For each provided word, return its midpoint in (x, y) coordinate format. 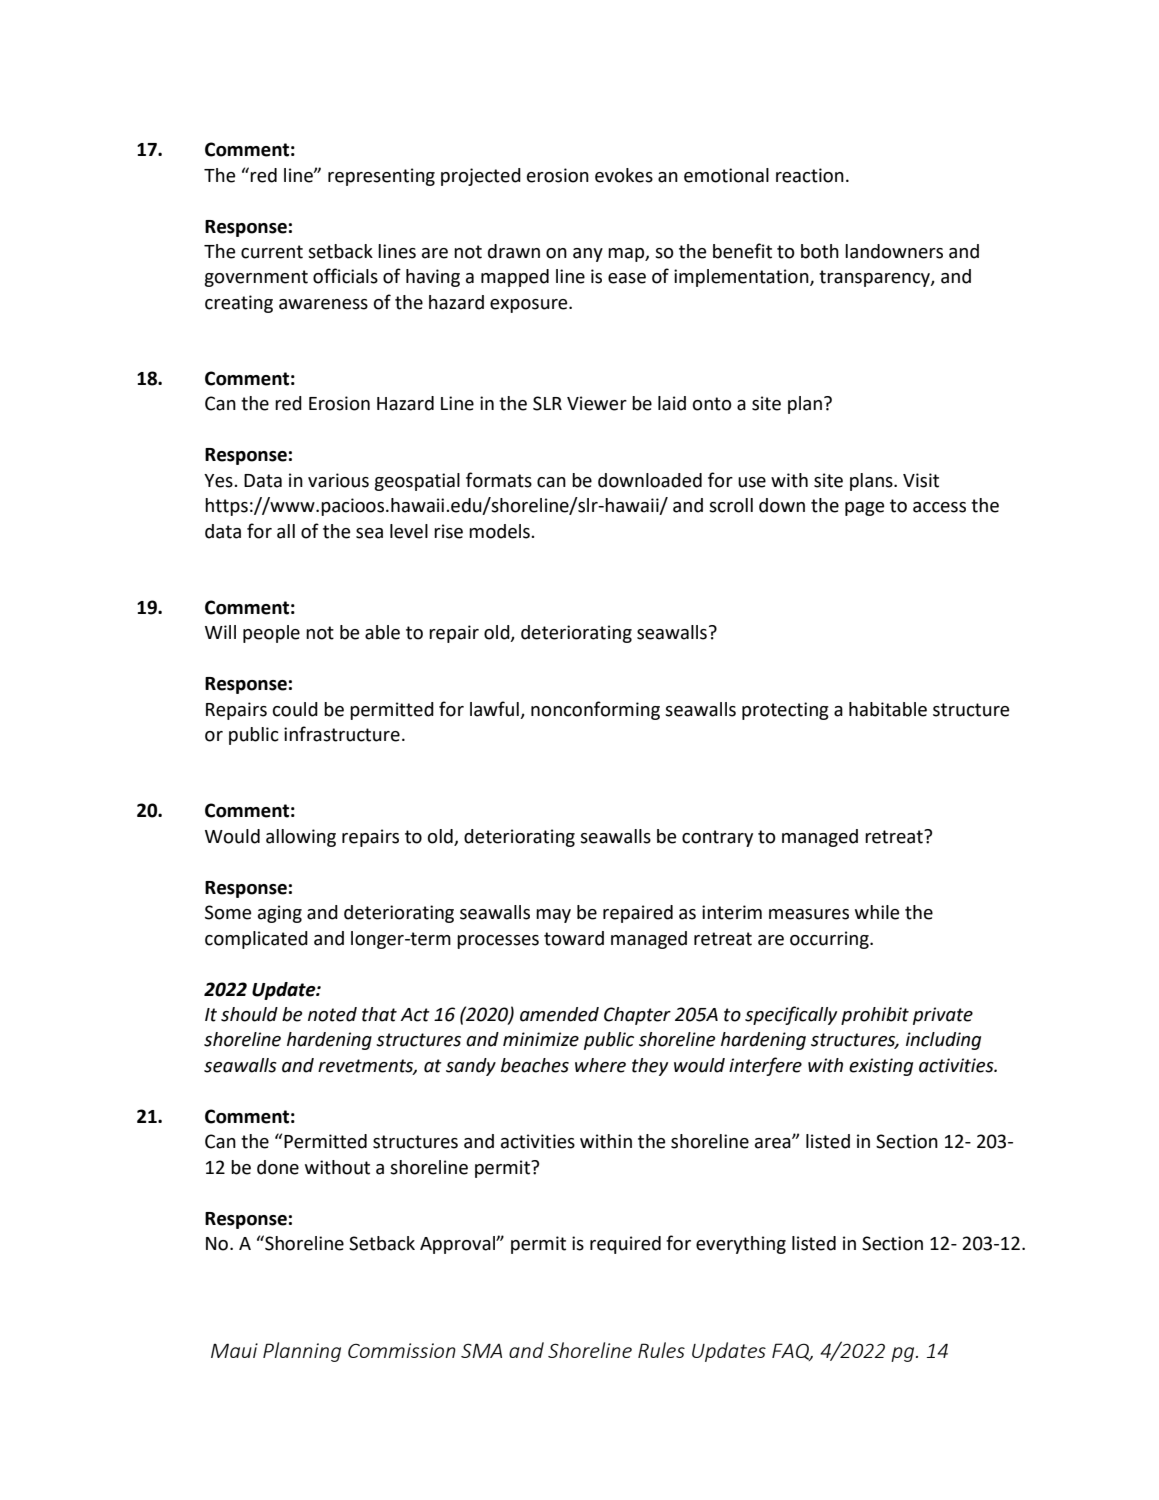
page (864, 509)
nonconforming (595, 710)
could (295, 709)
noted (332, 1014)
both (820, 251)
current (272, 252)
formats (499, 480)
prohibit (875, 1016)
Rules (661, 1350)
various (338, 480)
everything (741, 1245)
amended (559, 1014)
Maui (234, 1350)
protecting (785, 711)
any (588, 255)
